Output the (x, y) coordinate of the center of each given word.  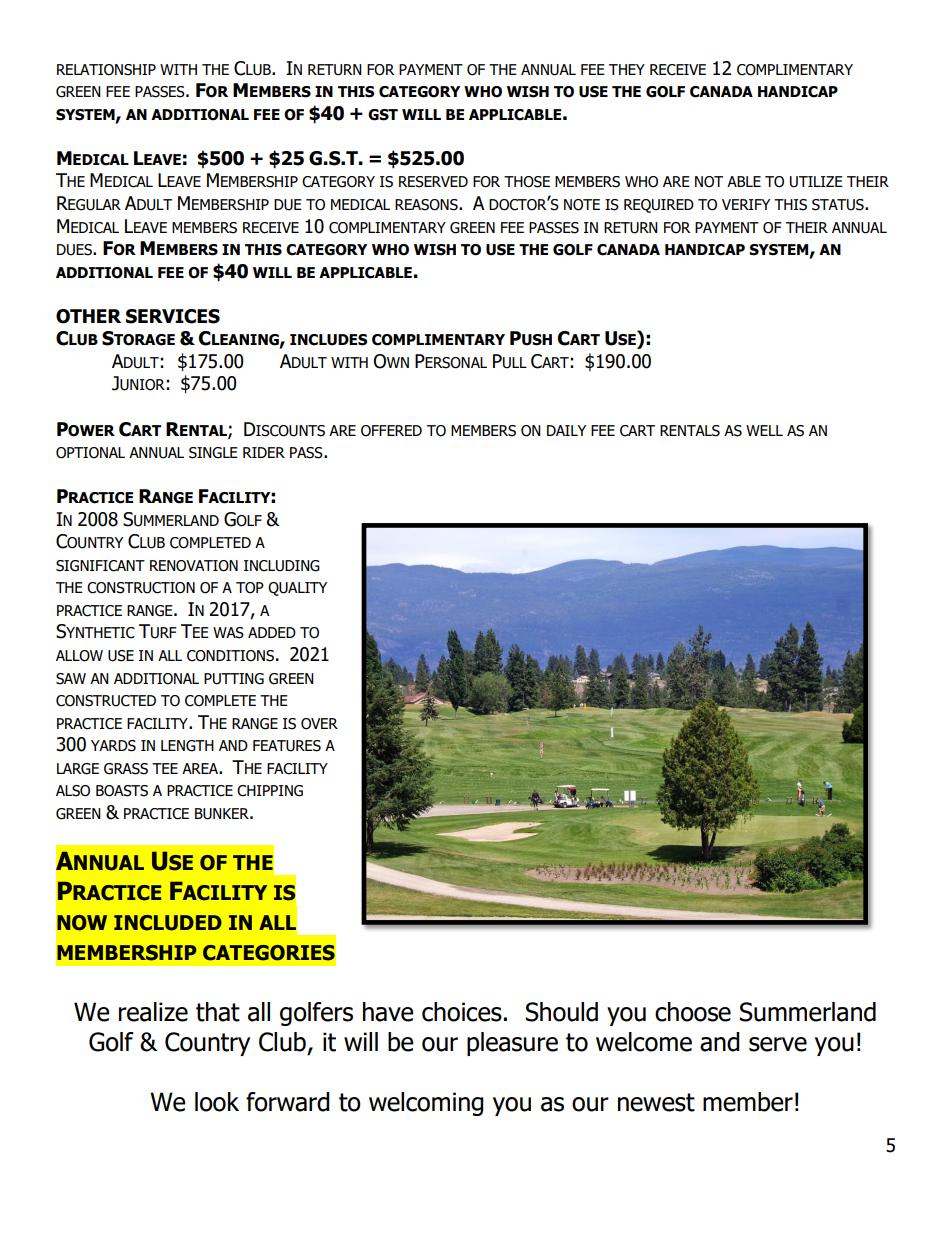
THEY (627, 69)
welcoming (426, 1104)
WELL (764, 430)
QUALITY (297, 589)
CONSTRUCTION (141, 588)
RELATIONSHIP (106, 70)
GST (383, 115)
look (217, 1102)
